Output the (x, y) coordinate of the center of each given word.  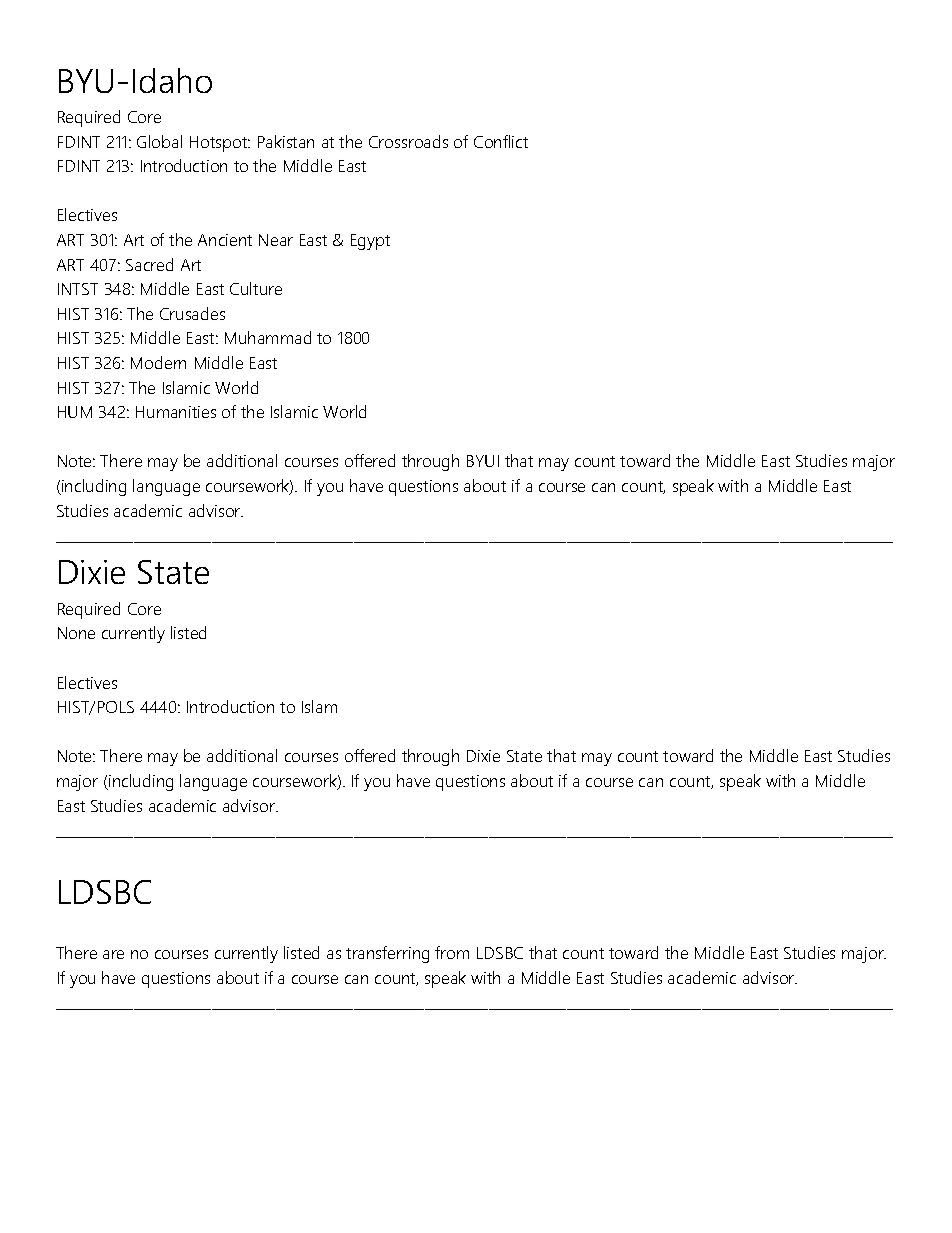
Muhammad (268, 337)
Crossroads (408, 141)
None (76, 633)
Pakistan (286, 141)
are (113, 954)
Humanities (176, 412)
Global (159, 141)
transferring (387, 954)
